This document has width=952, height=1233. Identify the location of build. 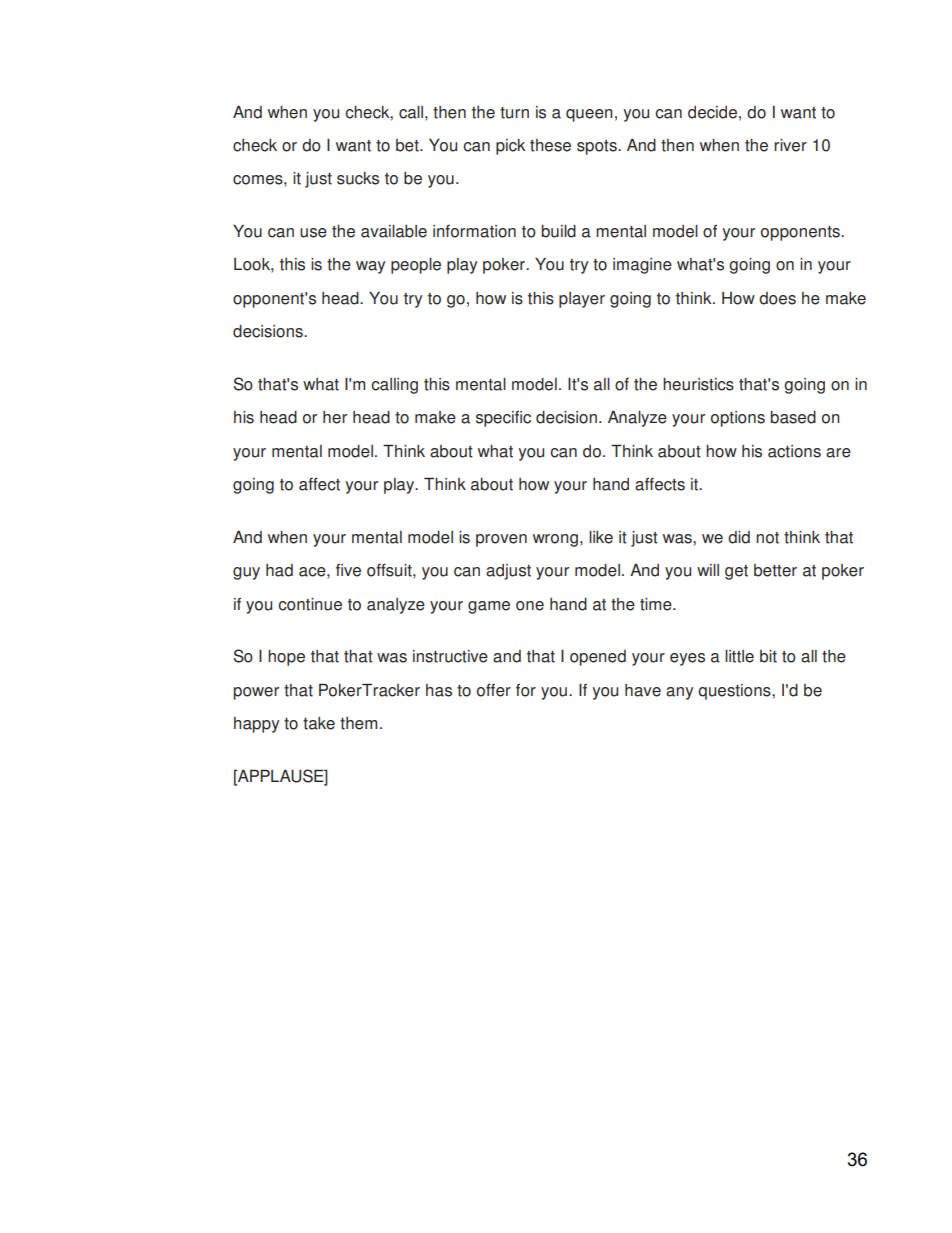
(559, 231).
